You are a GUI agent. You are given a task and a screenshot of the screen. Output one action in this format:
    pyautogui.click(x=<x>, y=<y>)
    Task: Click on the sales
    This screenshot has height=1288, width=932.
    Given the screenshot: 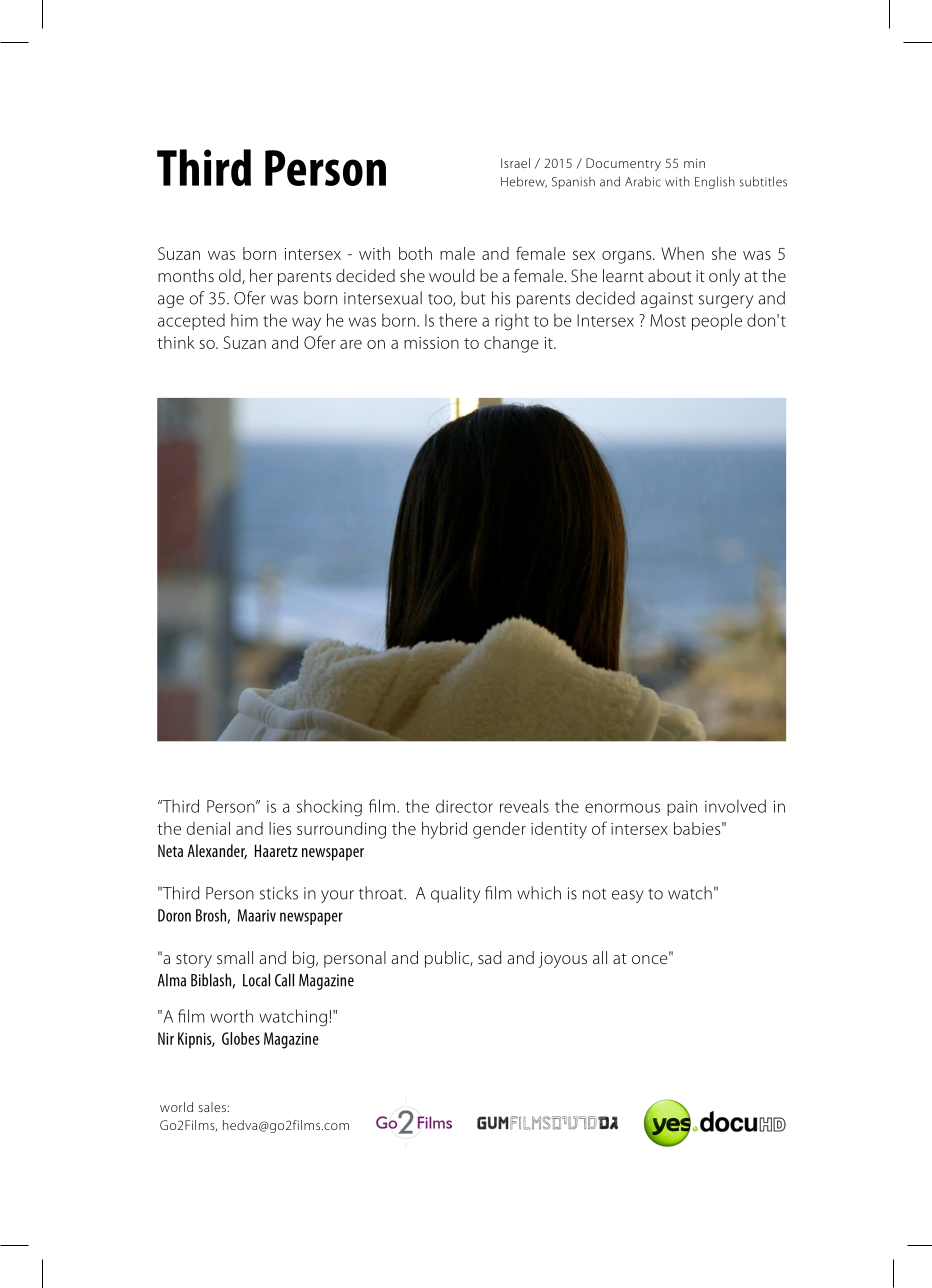 What is the action you would take?
    pyautogui.click(x=212, y=1107)
